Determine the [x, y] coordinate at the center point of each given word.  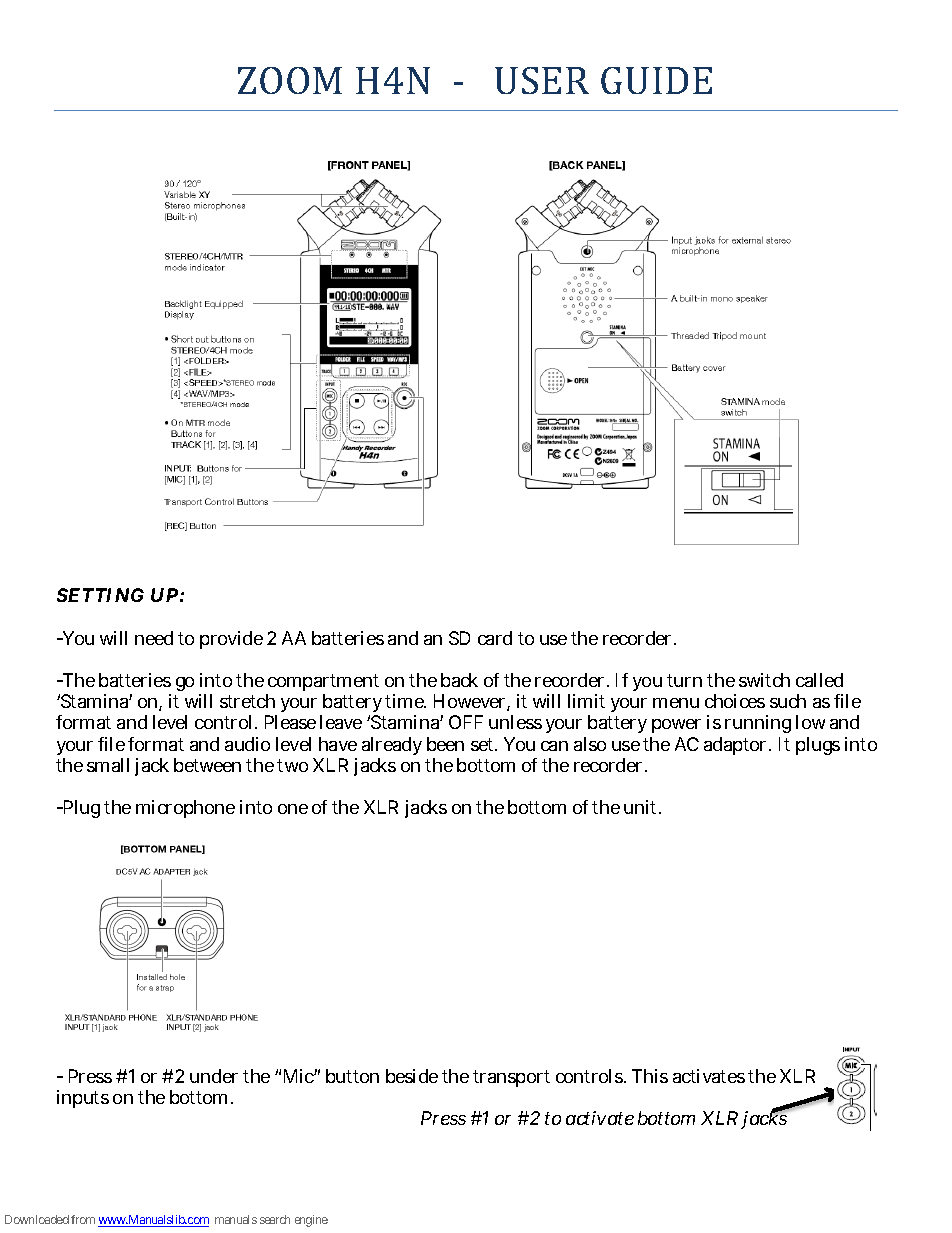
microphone [185, 809]
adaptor [737, 746]
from [83, 1219]
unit [642, 807]
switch [764, 680]
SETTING [100, 595]
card [495, 638]
